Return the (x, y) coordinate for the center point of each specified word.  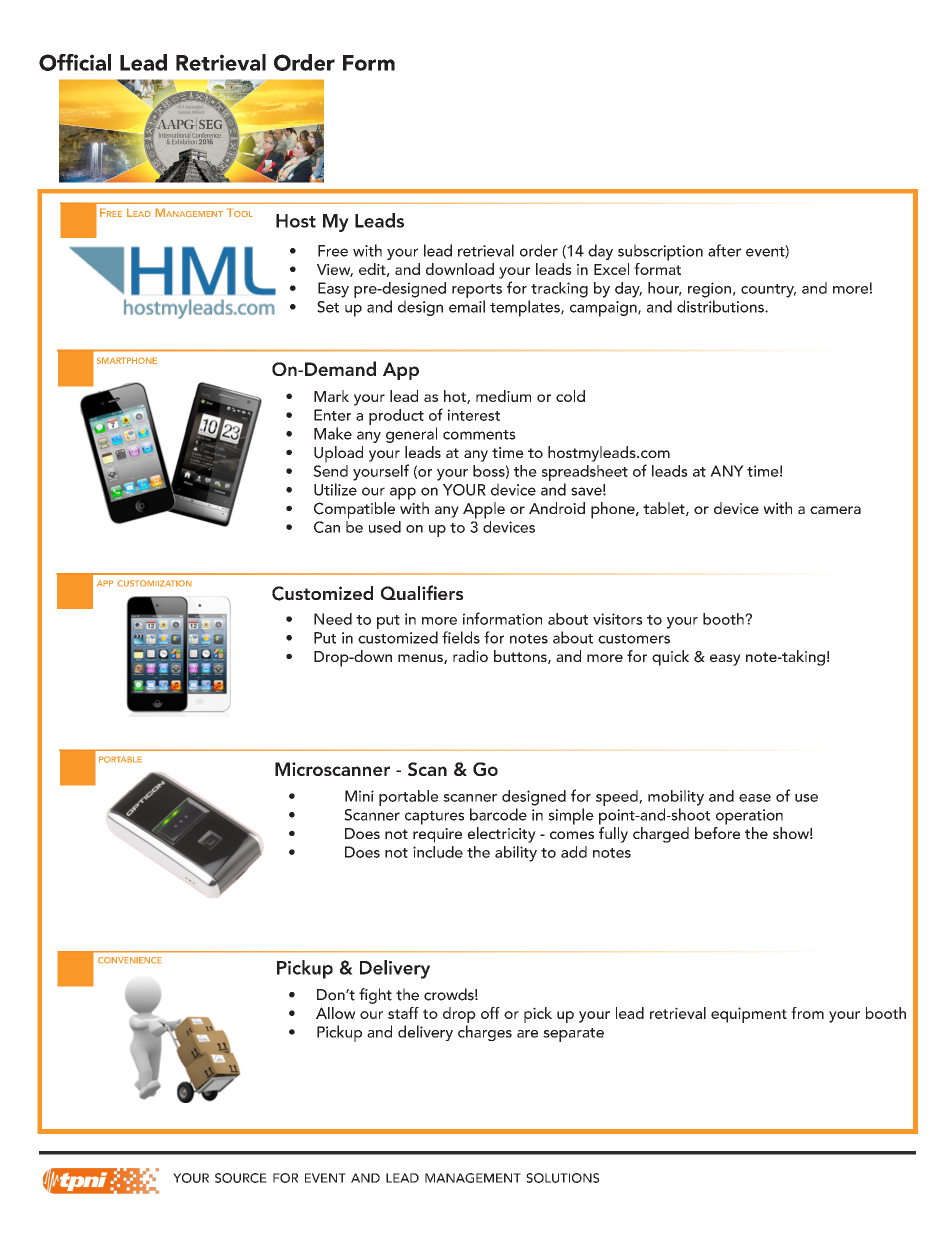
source (241, 1178)
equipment (749, 1015)
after (724, 250)
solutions (562, 1178)
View (335, 270)
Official (75, 62)
